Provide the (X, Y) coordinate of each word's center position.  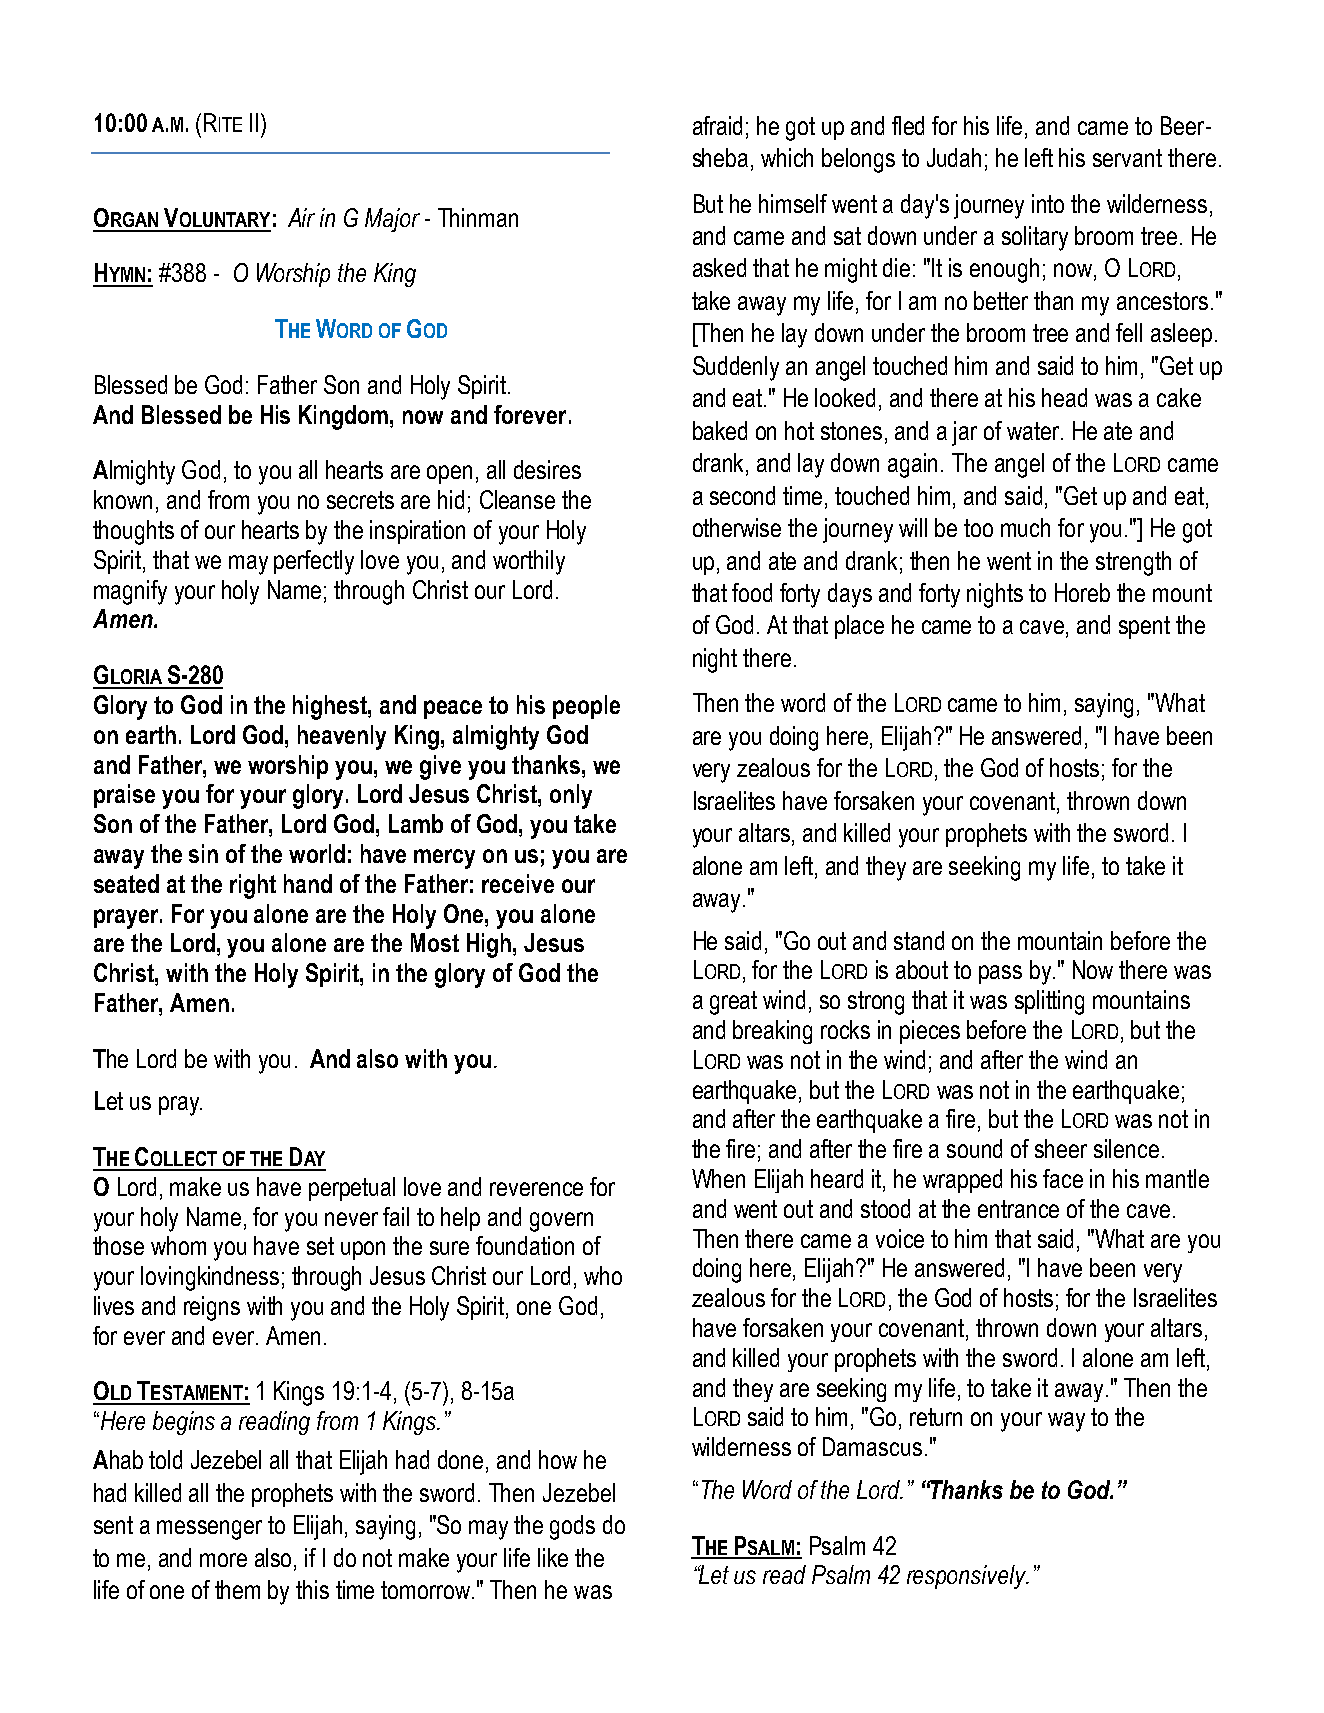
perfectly (314, 562)
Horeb (1082, 592)
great (733, 1003)
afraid (717, 125)
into (1048, 203)
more (223, 1560)
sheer (1061, 1148)
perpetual (352, 1189)
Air (301, 217)
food (752, 592)
